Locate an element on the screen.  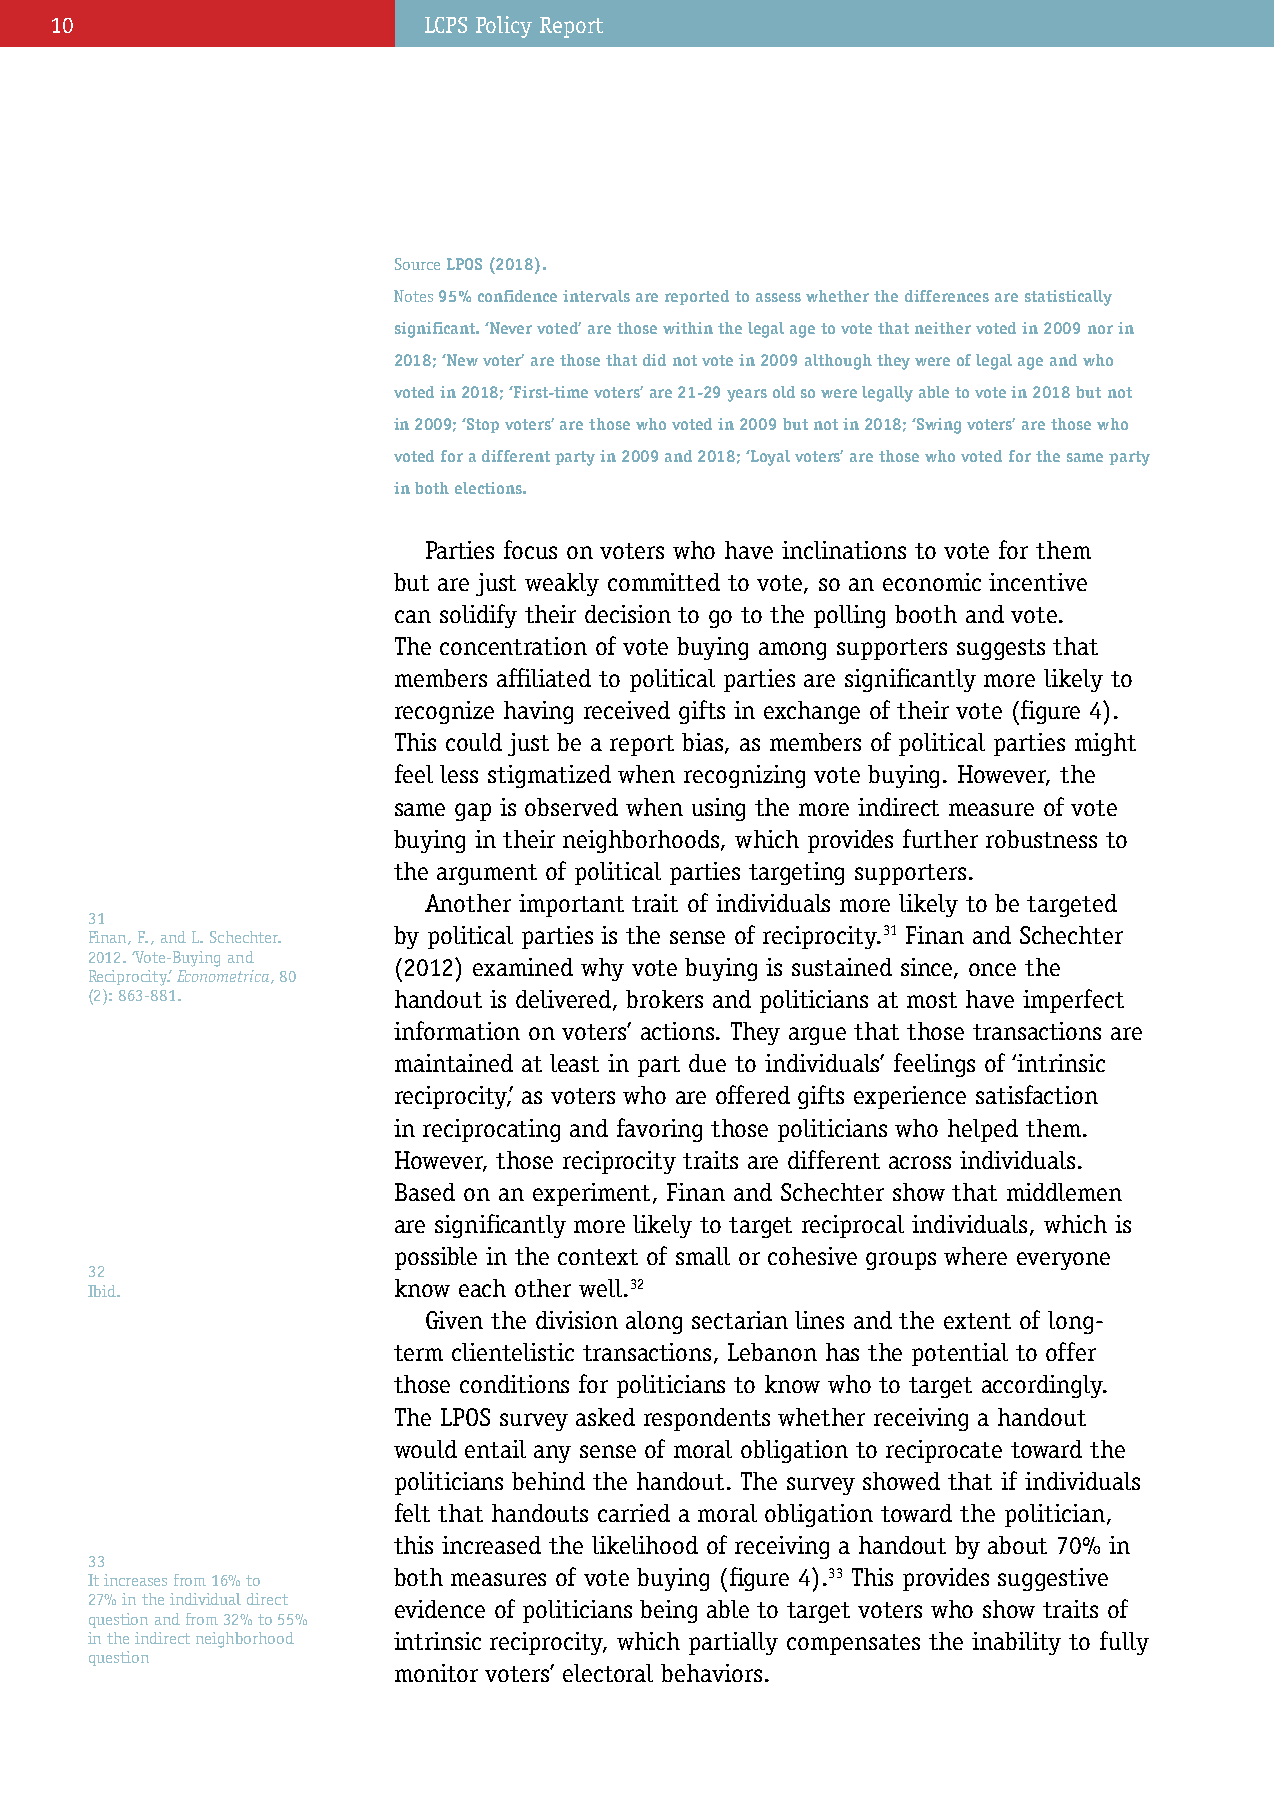
information is located at coordinates (457, 1030).
